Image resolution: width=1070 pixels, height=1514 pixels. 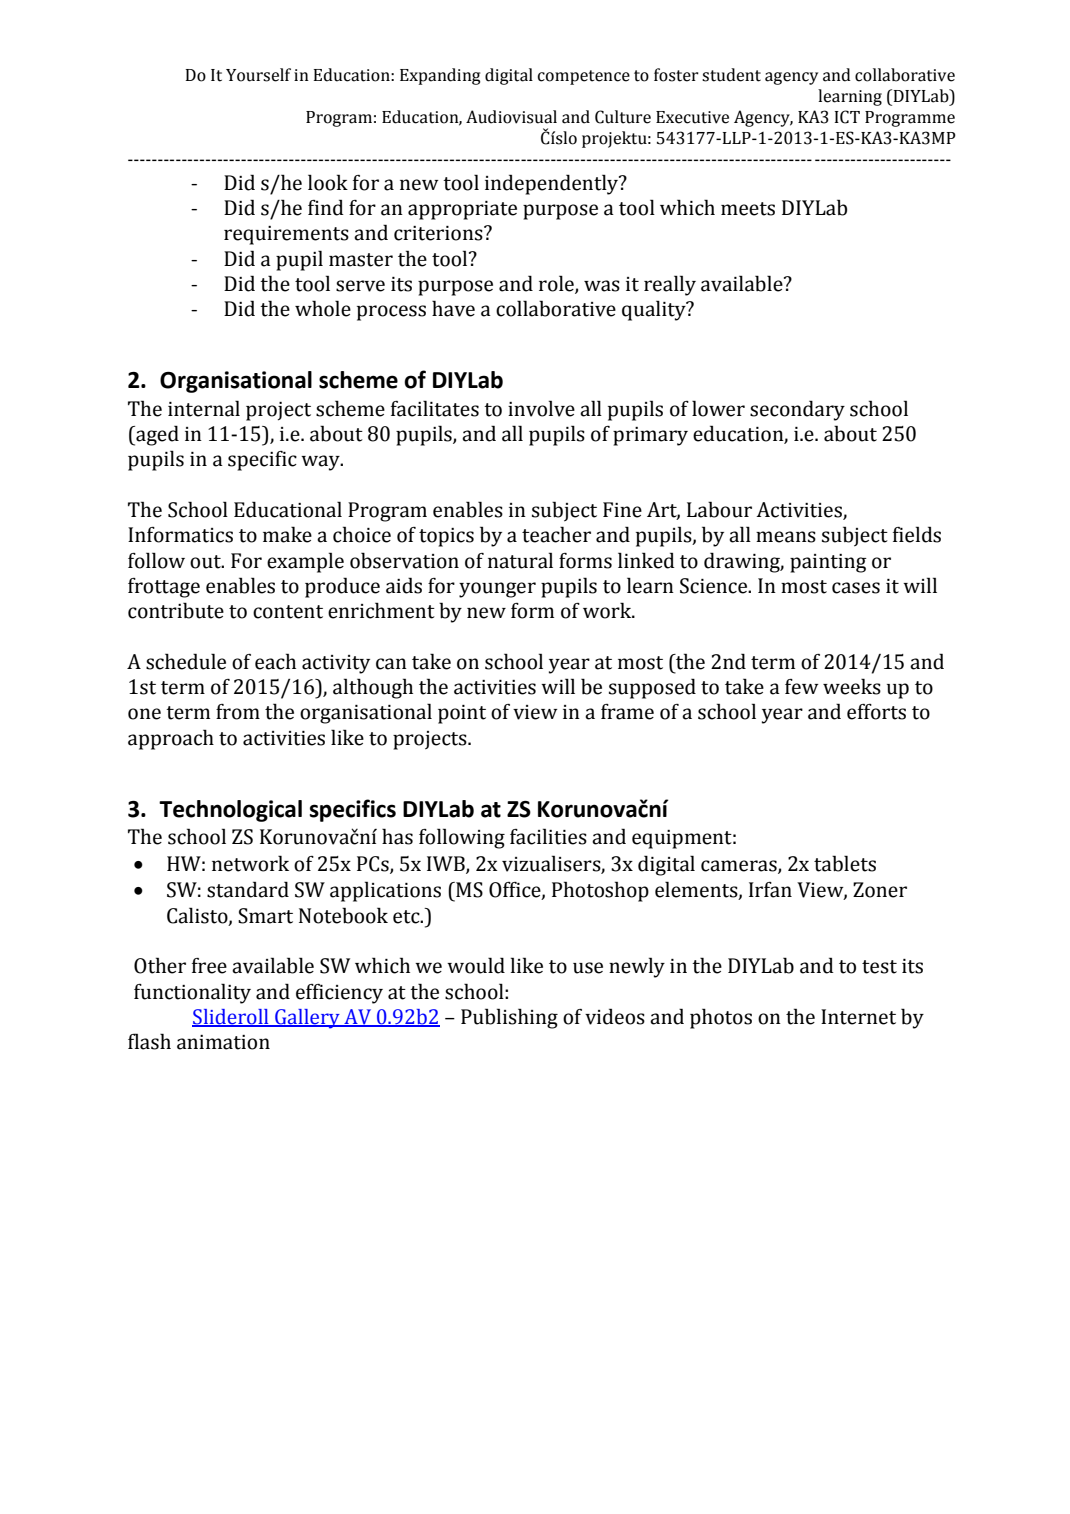 What do you see at coordinates (520, 560) in the document?
I see `natural` at bounding box center [520, 560].
